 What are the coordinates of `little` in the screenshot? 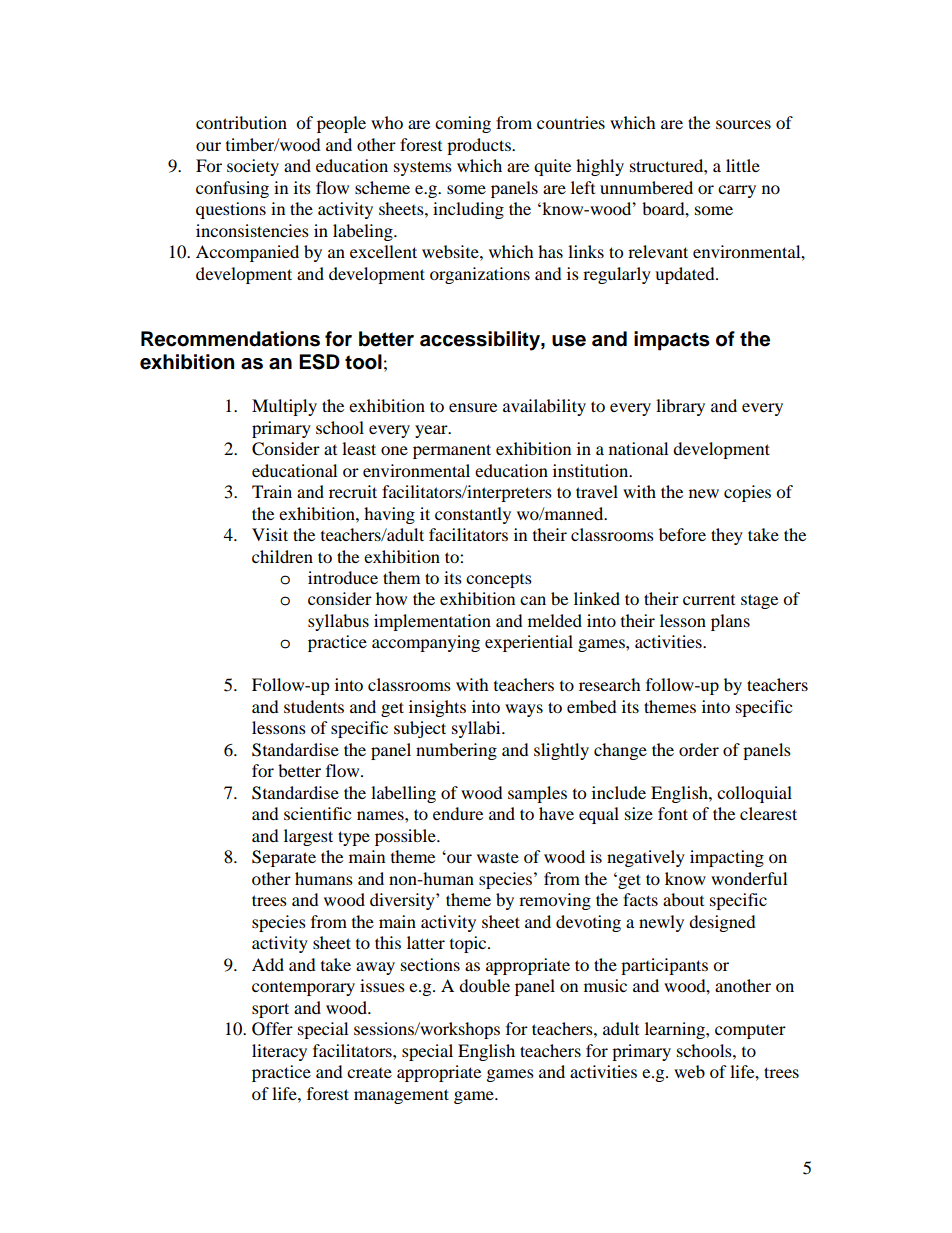 It's located at (743, 165).
